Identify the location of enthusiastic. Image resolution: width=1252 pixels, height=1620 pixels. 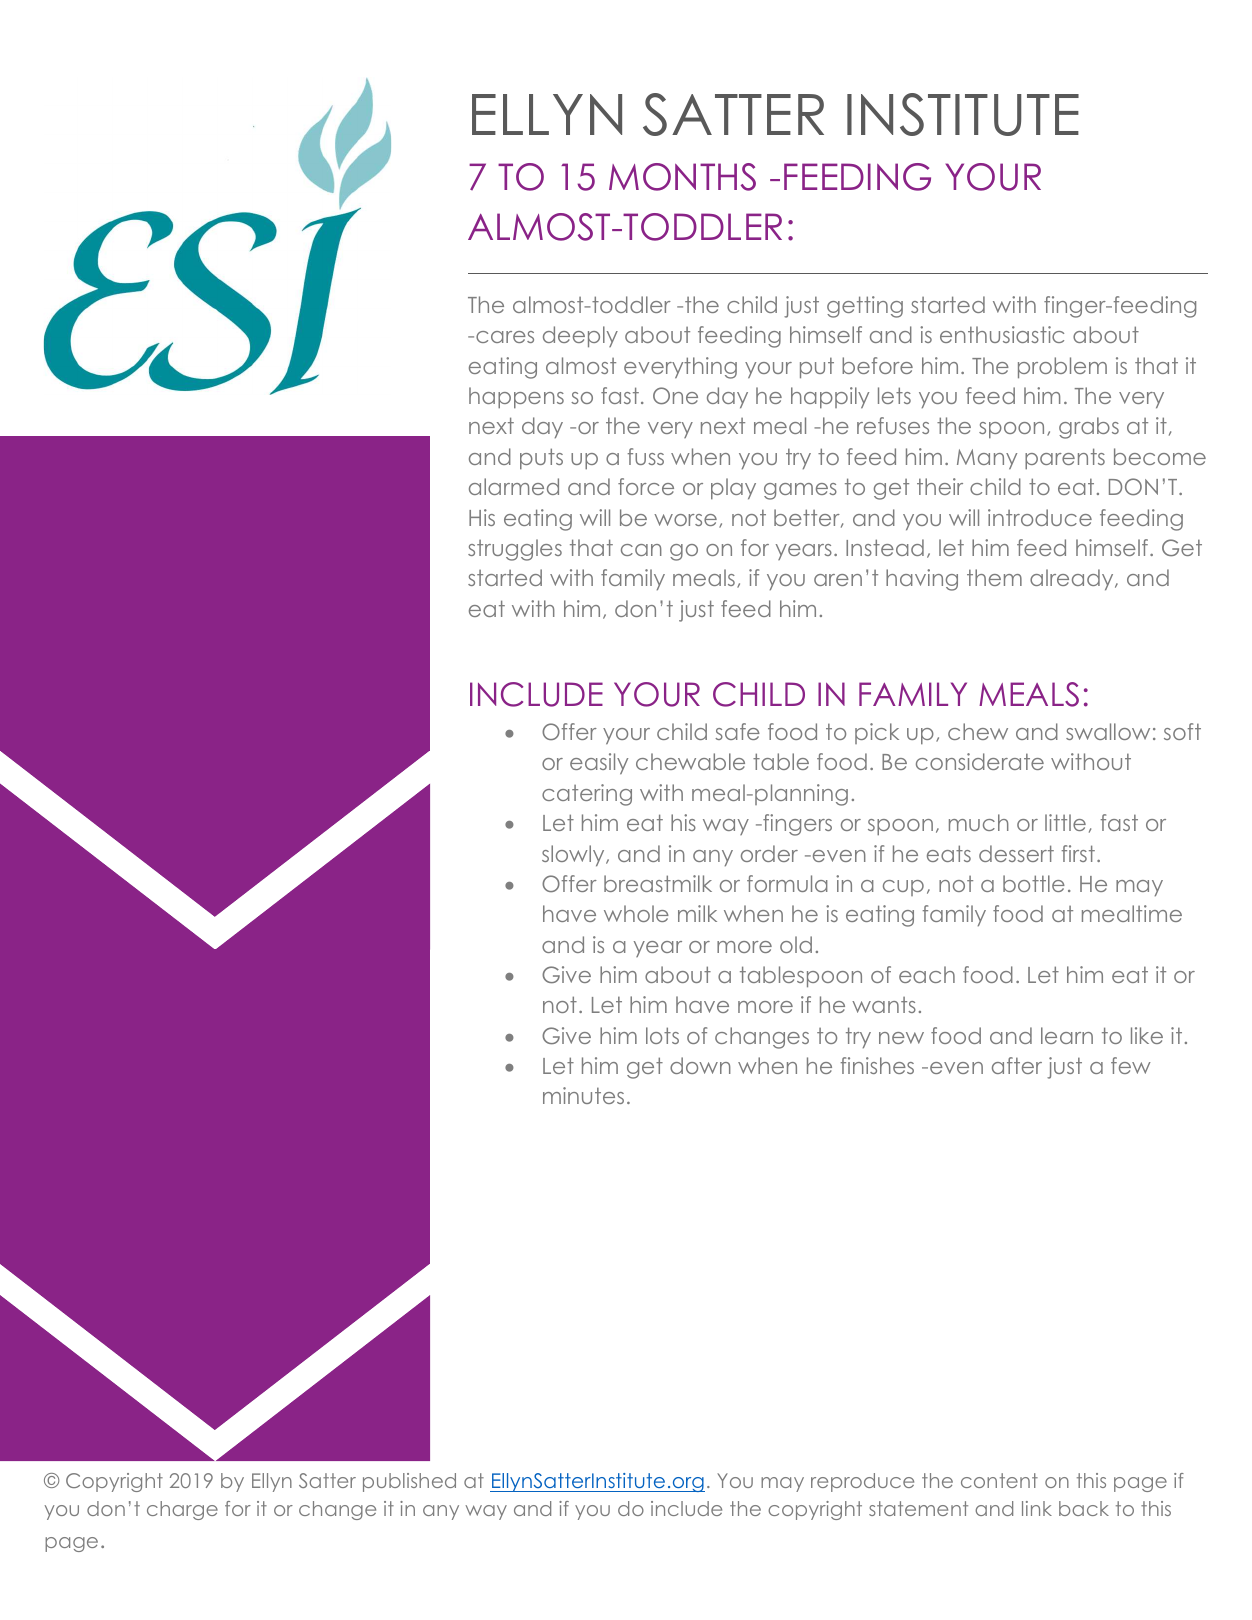
(1002, 334).
